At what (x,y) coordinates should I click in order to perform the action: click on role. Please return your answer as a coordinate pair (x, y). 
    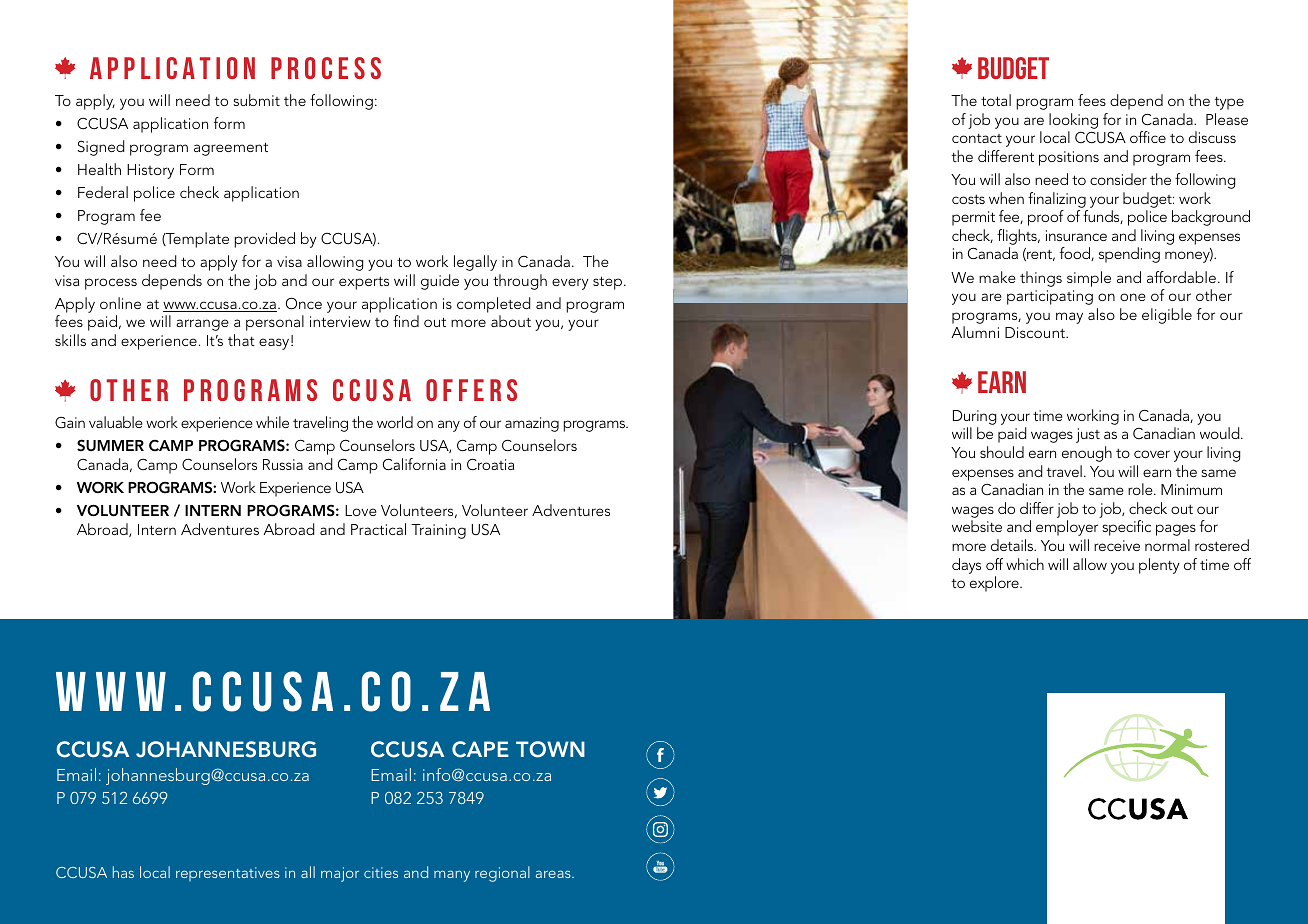
    Looking at the image, I should click on (1141, 489).
